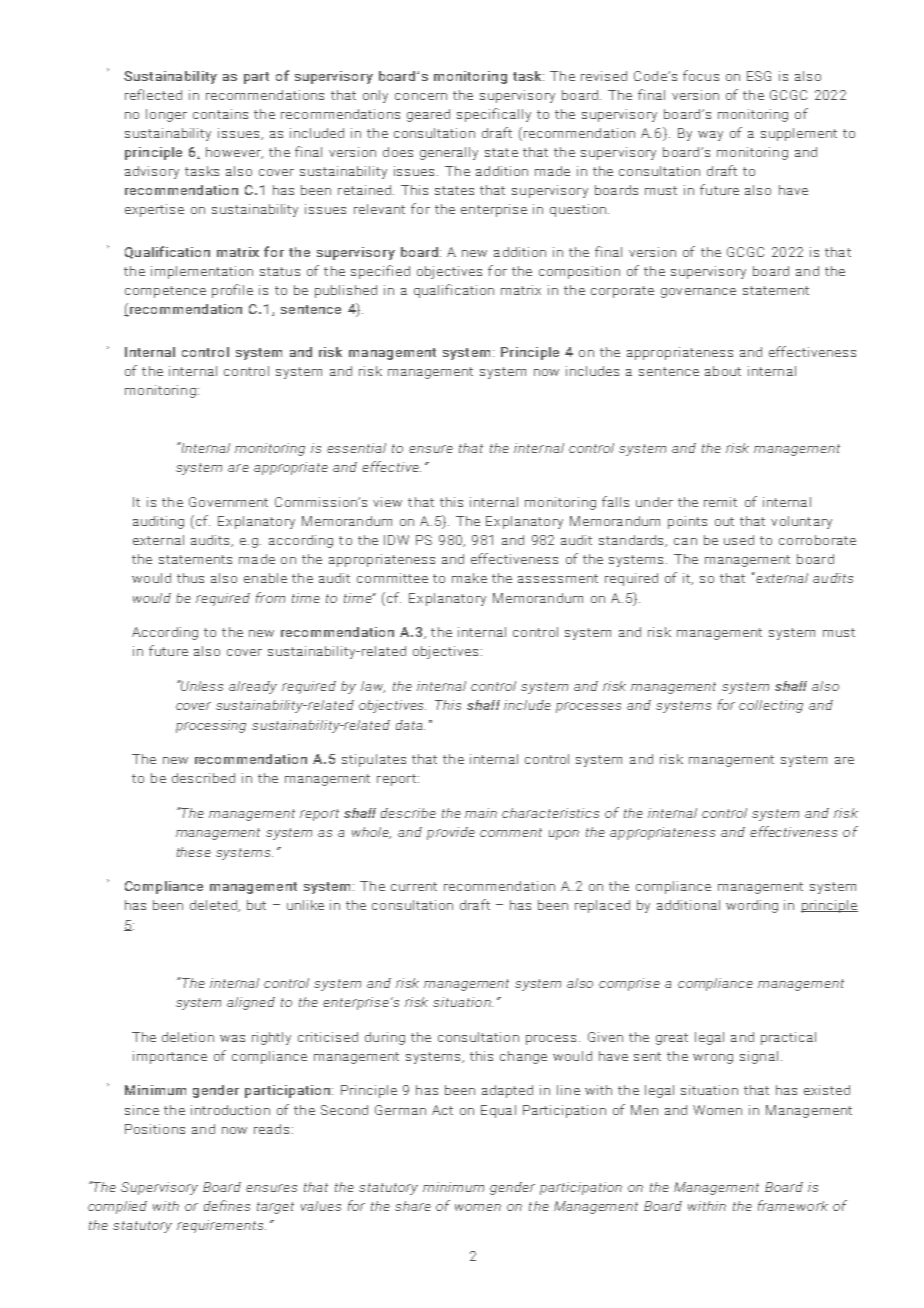 The height and width of the document is (1308, 924). I want to click on way, so click(710, 136).
